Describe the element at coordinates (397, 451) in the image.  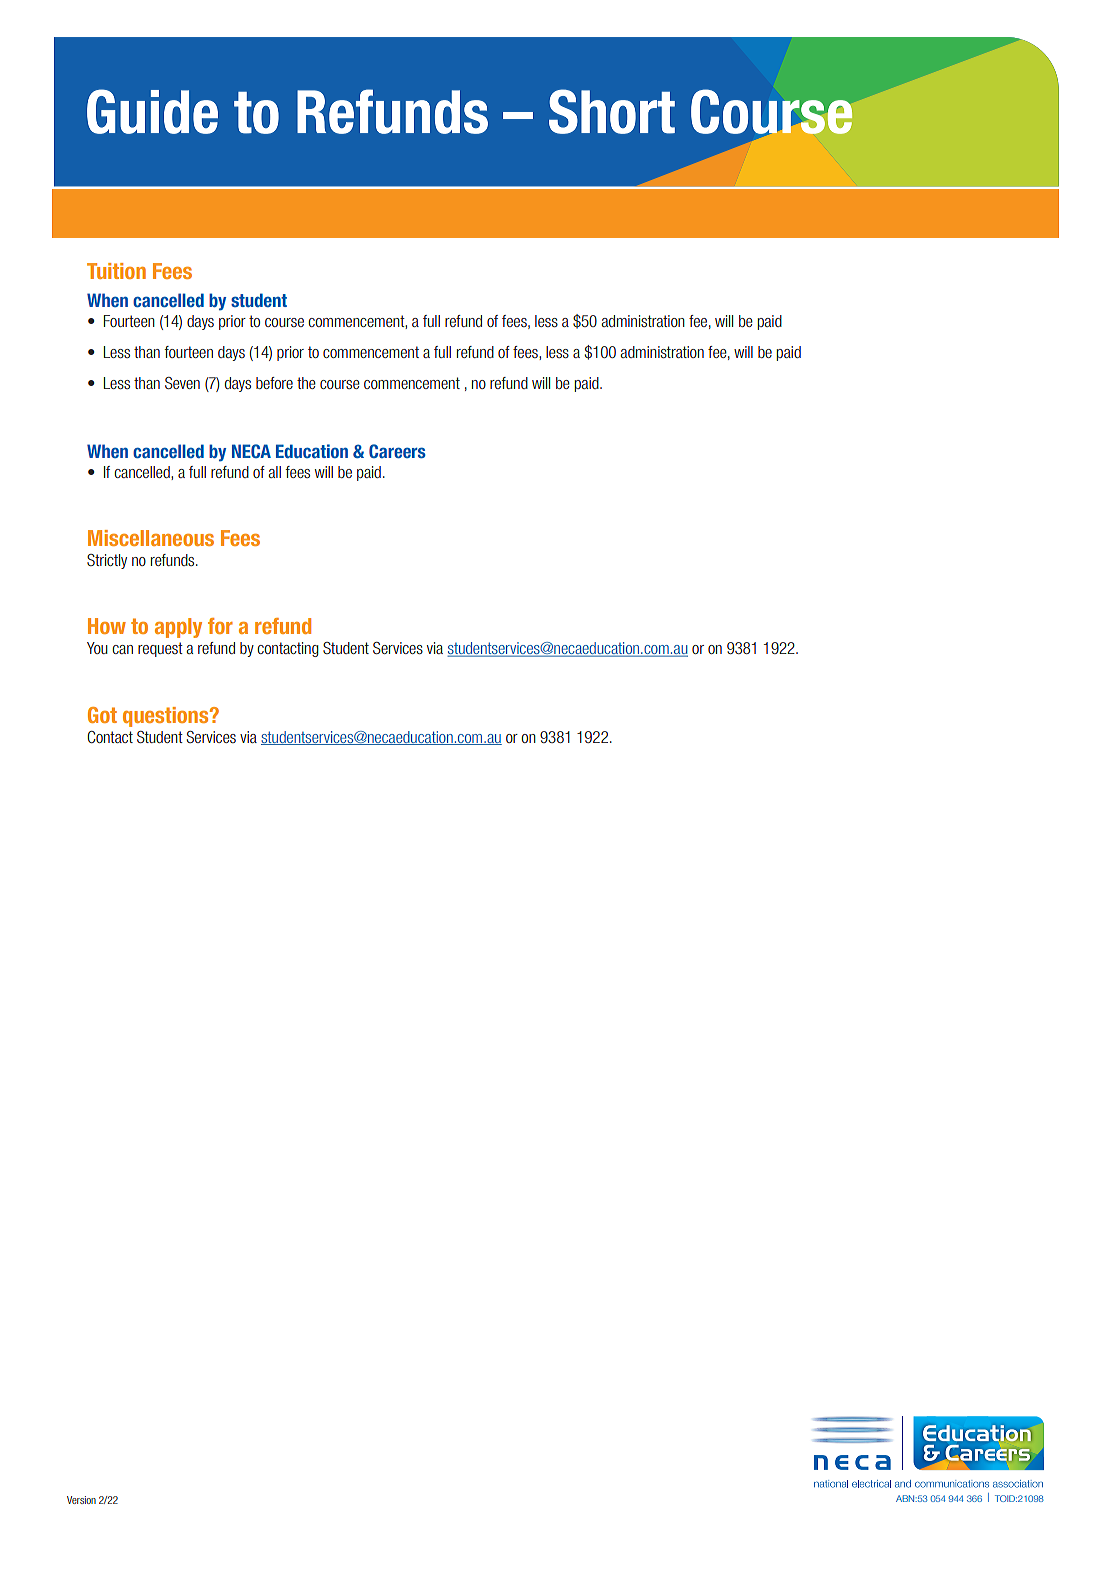
I see `Careers` at that location.
